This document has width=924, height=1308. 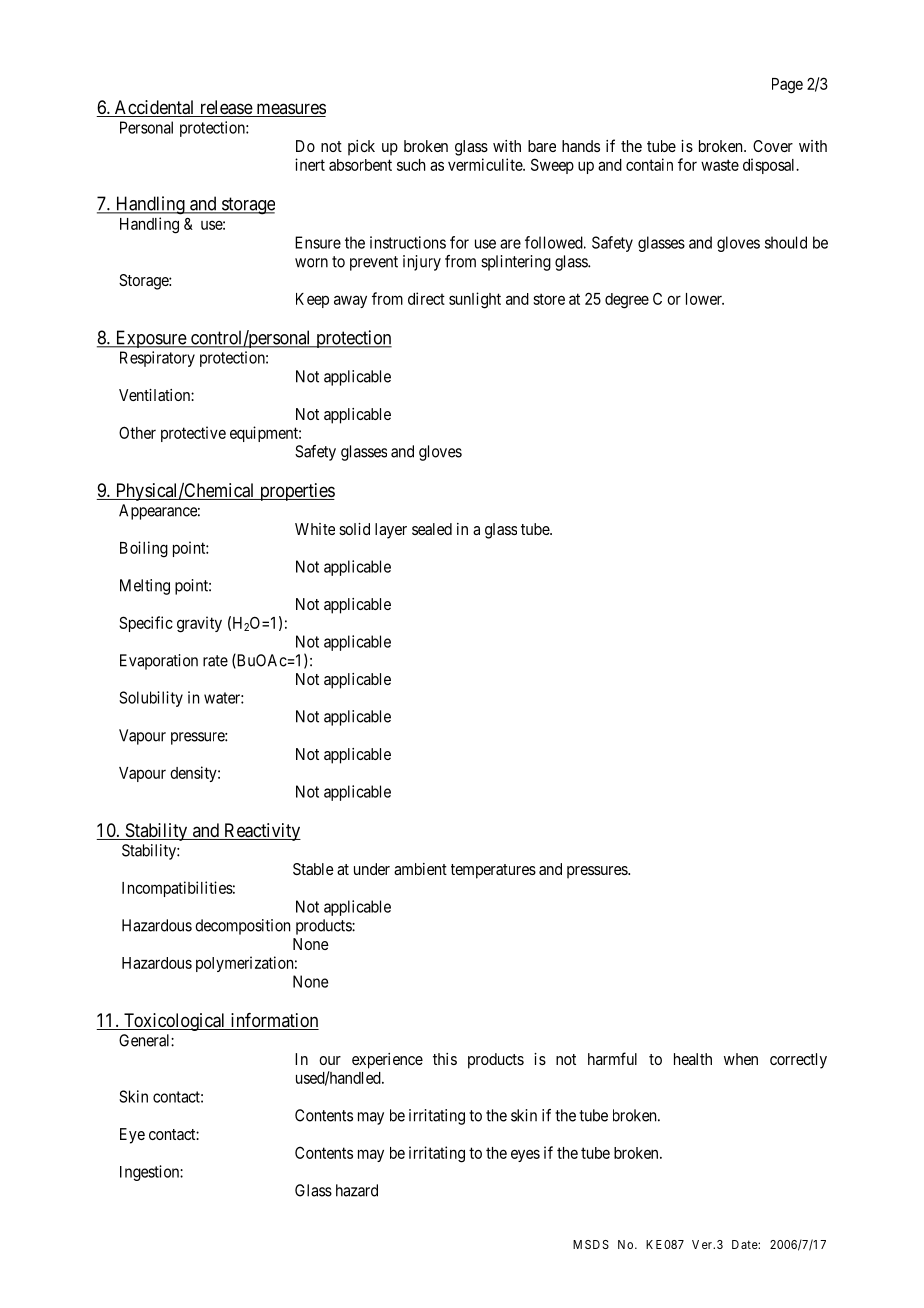 I want to click on vermiculite, so click(x=486, y=164).
